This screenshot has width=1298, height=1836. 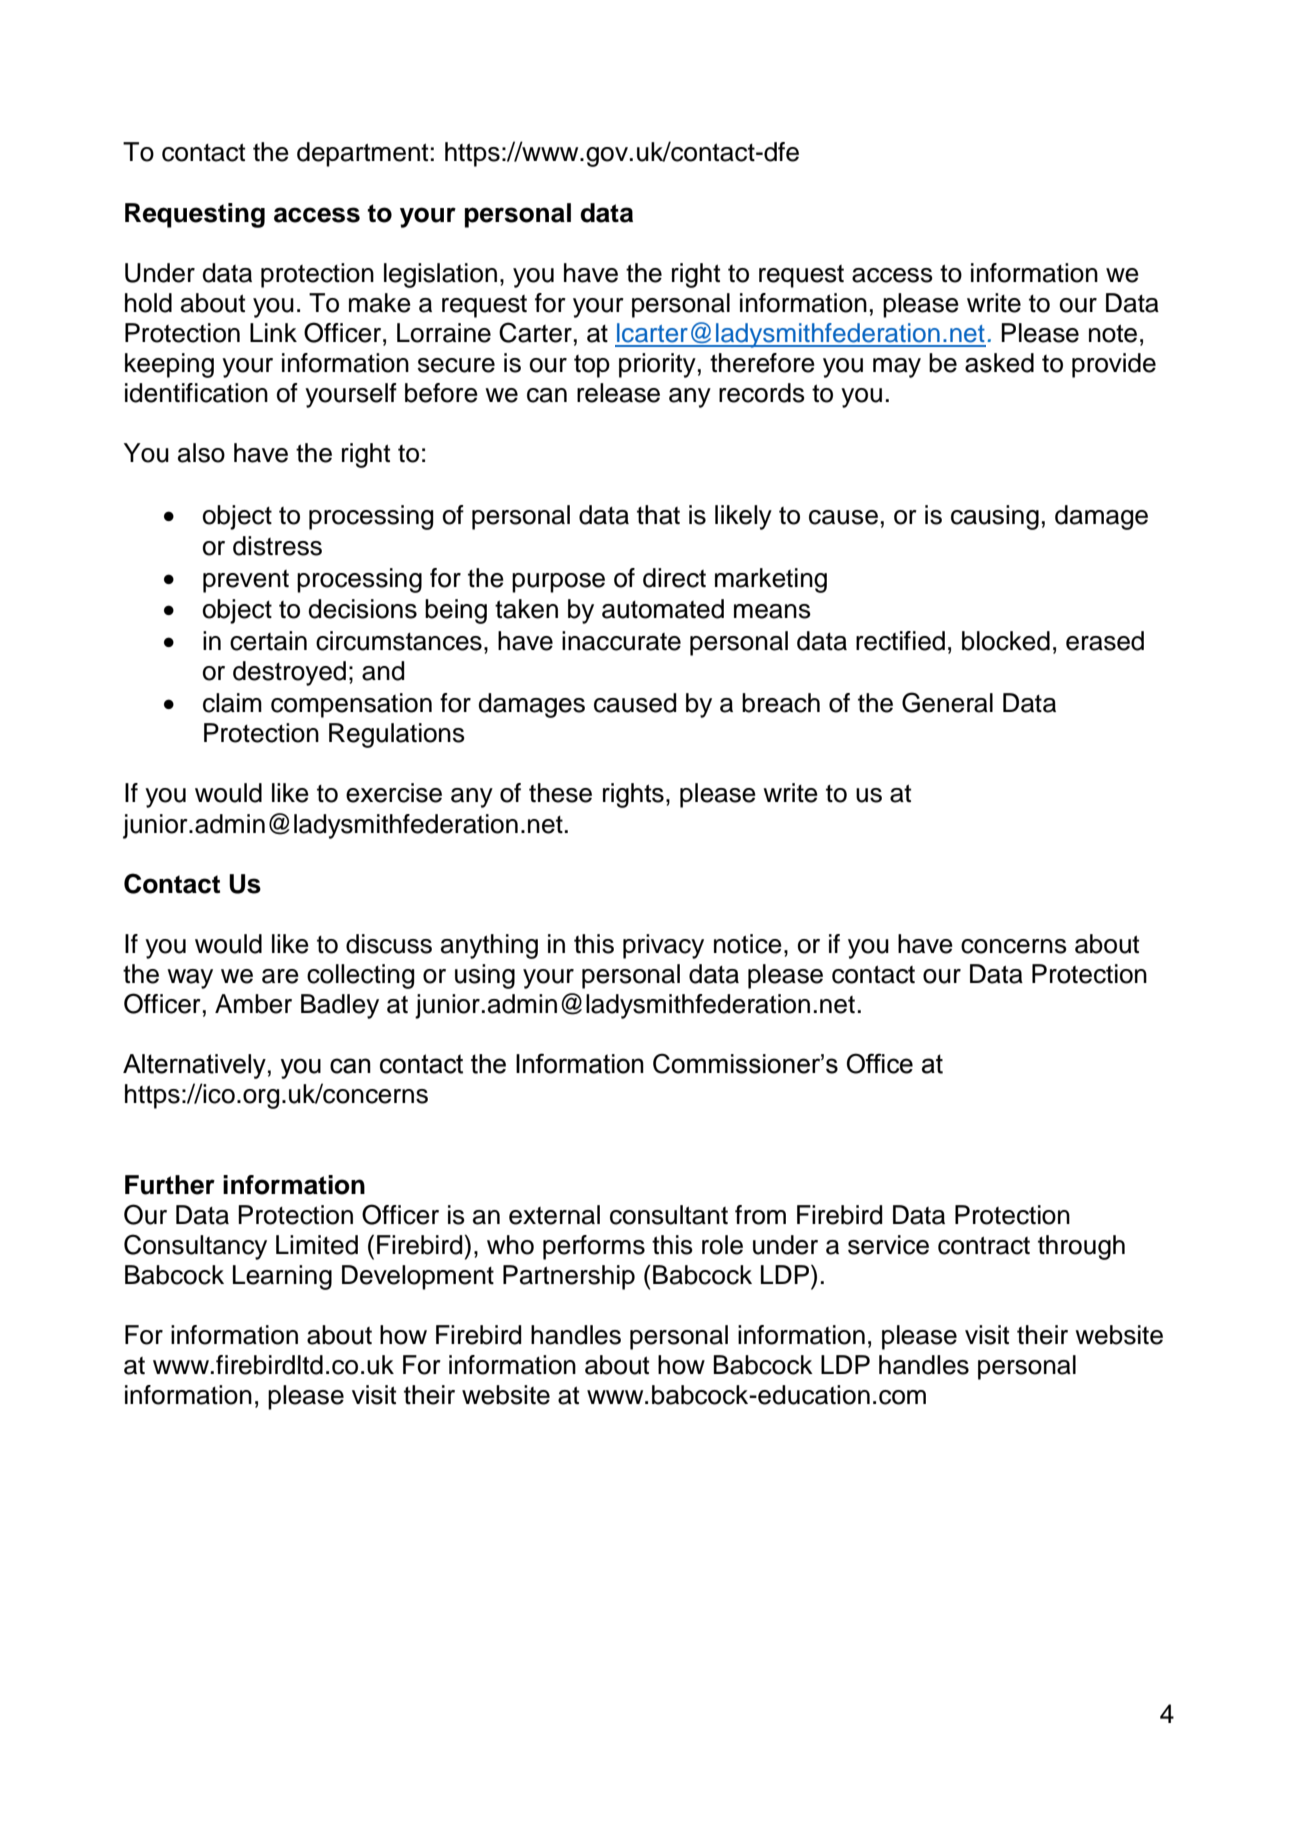 What do you see at coordinates (362, 154) in the screenshot?
I see `department` at bounding box center [362, 154].
